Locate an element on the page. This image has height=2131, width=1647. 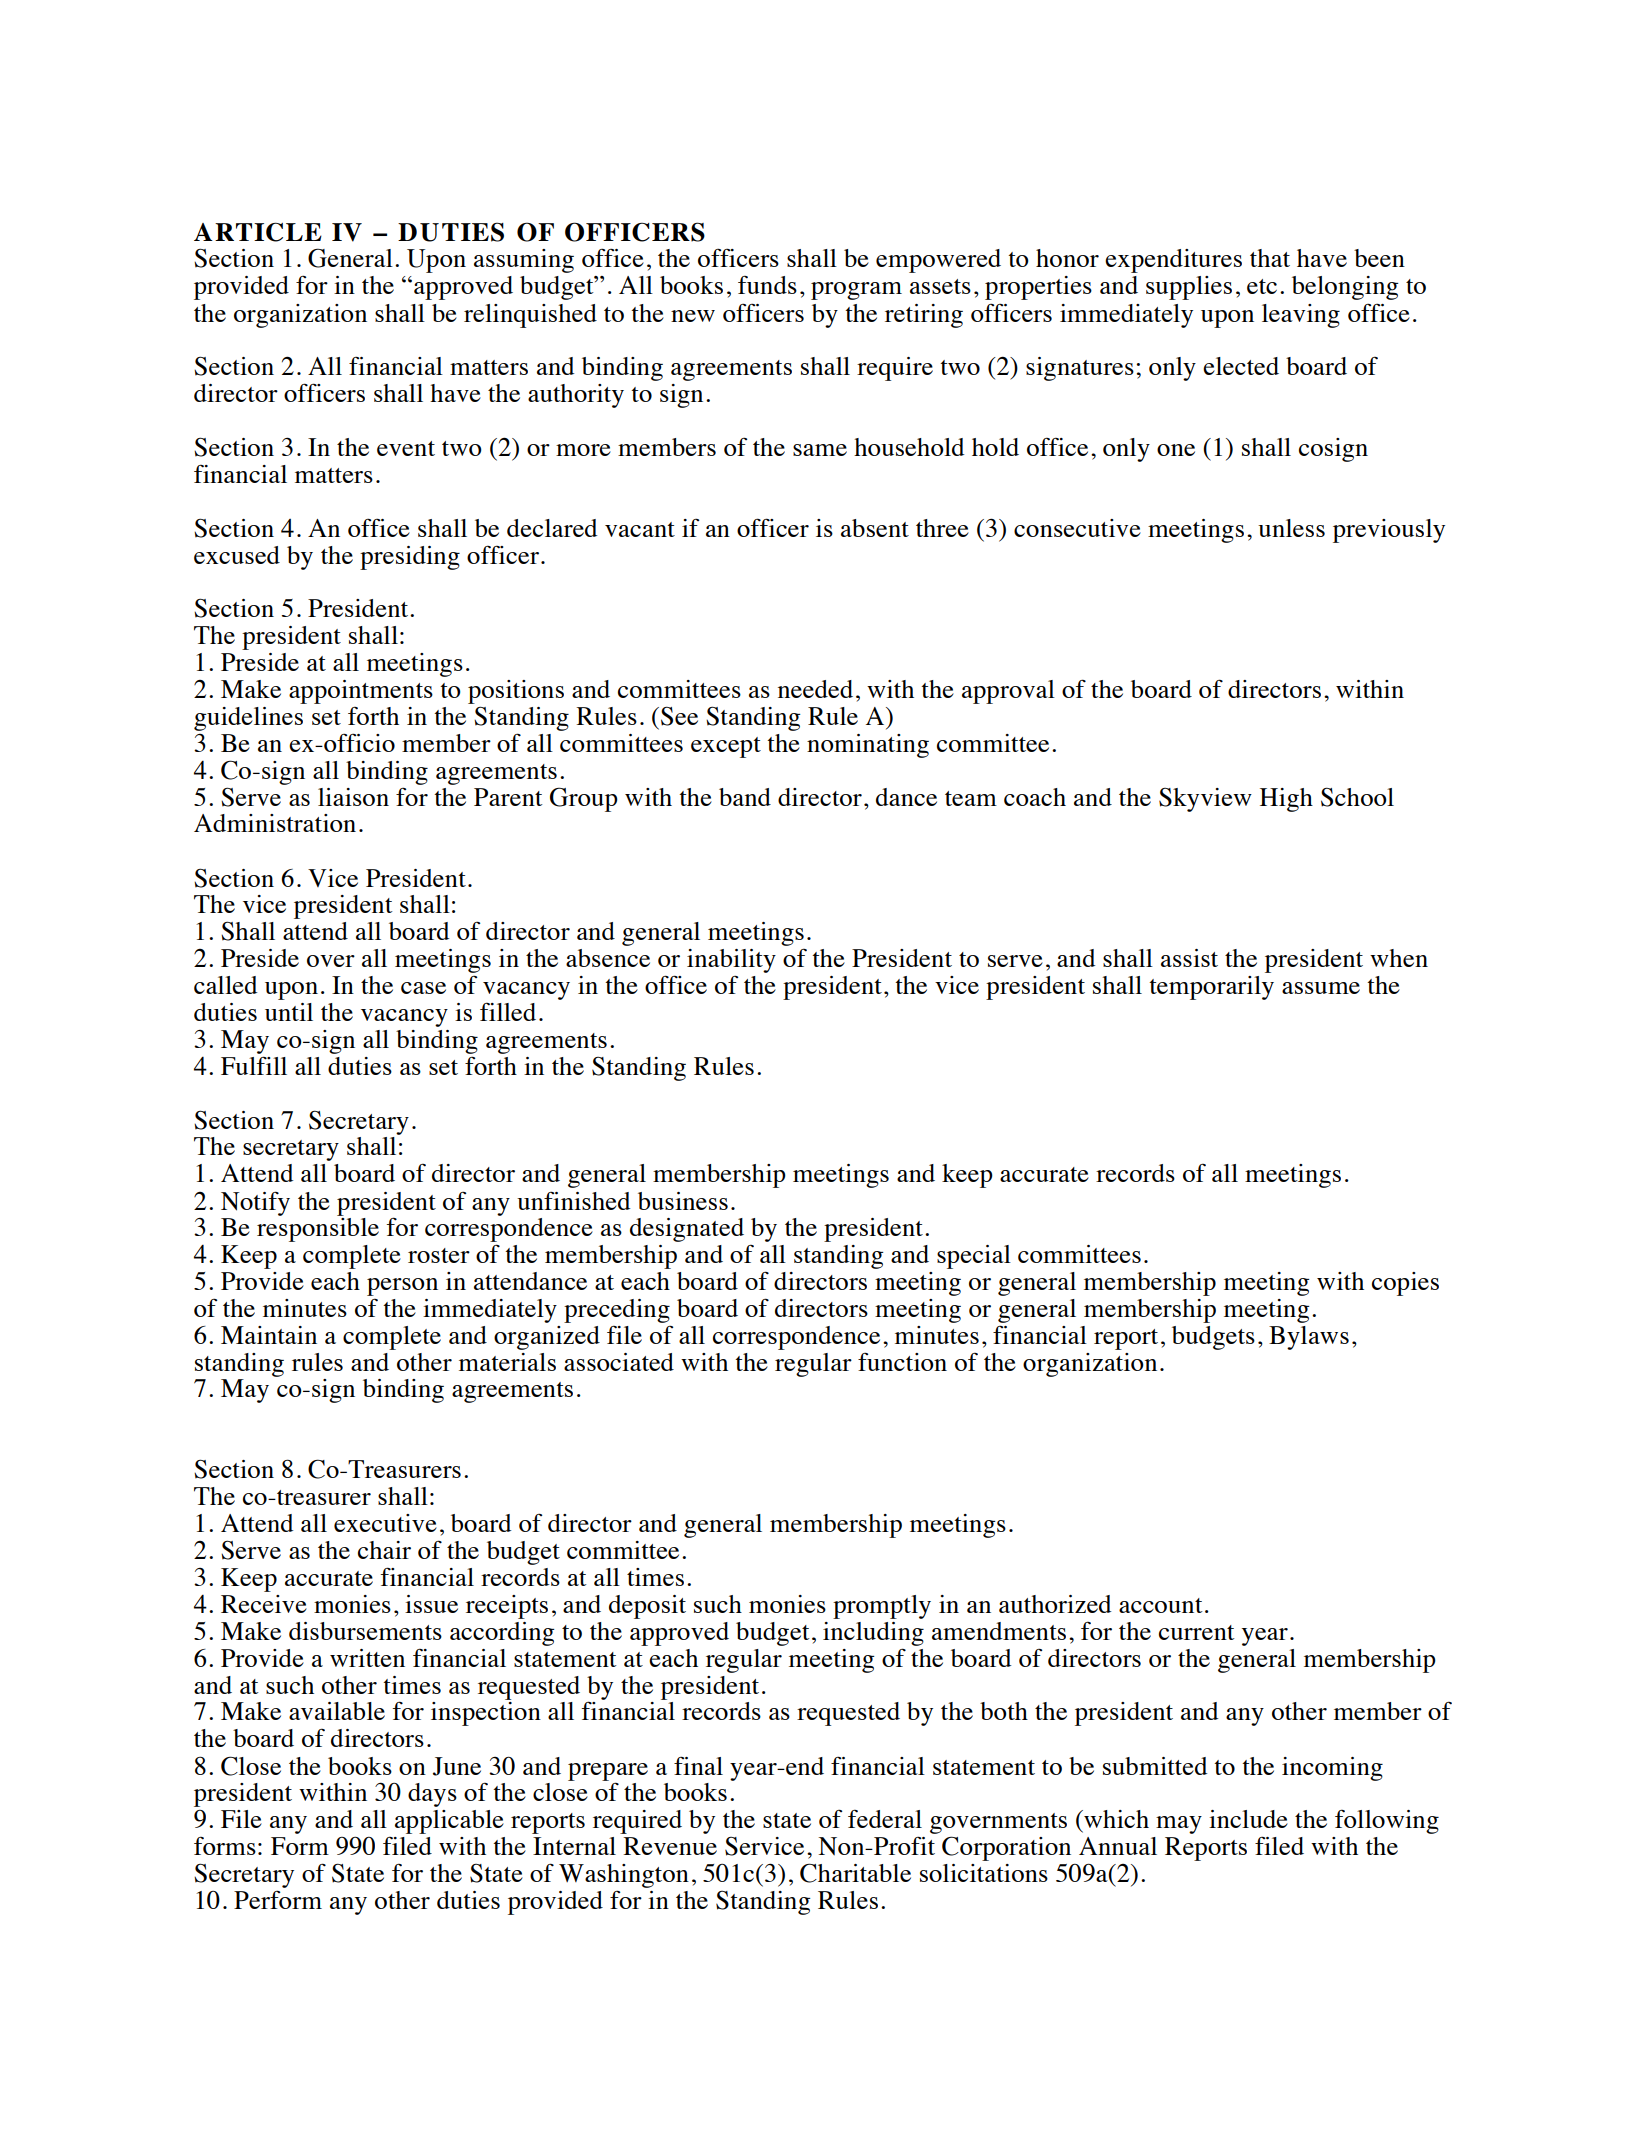
inability is located at coordinates (731, 961).
